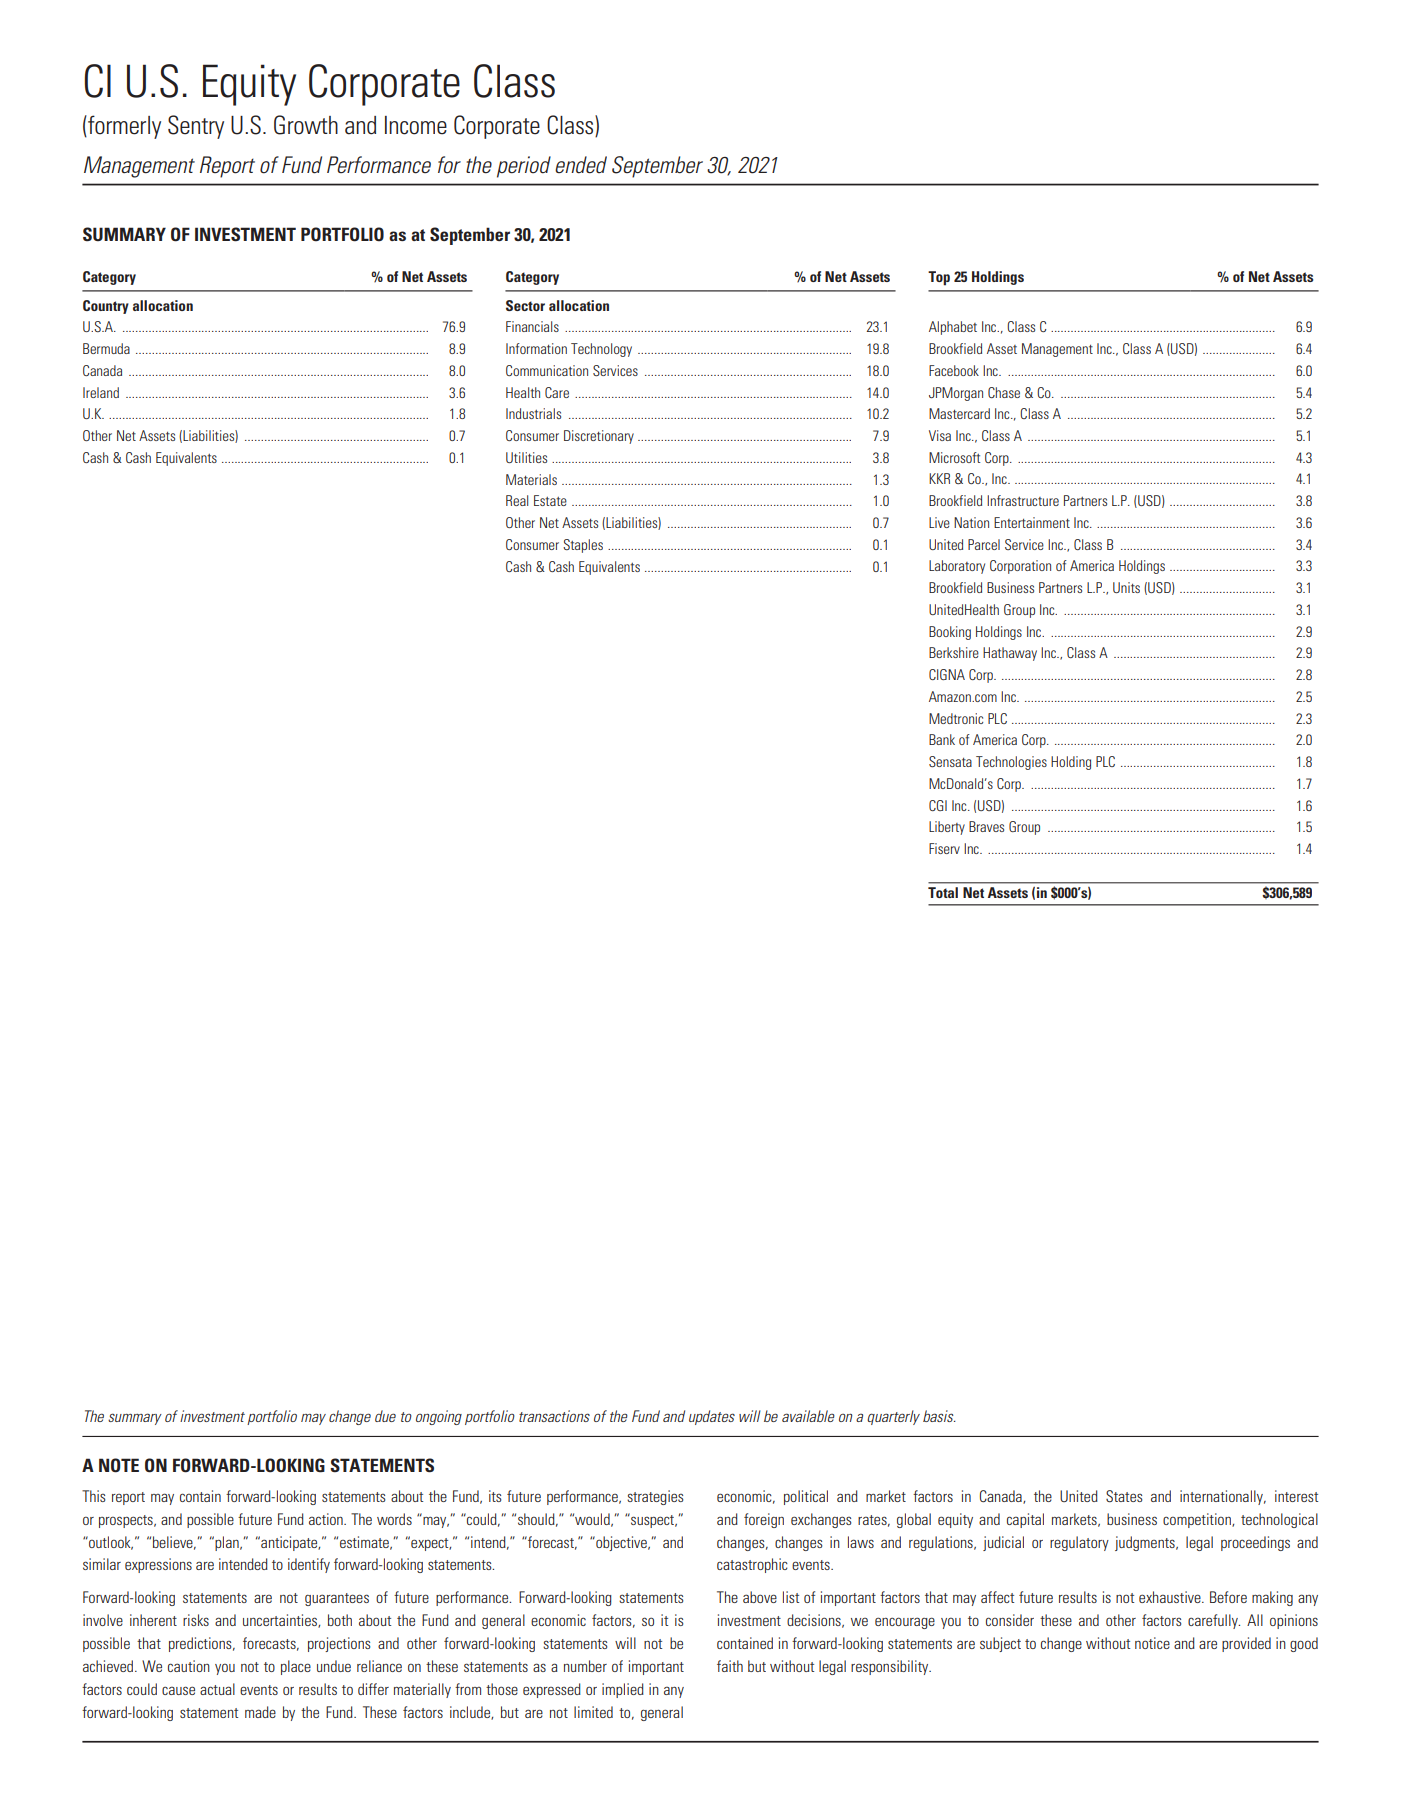 The width and height of the document is (1401, 1813). What do you see at coordinates (1126, 587) in the document?
I see `Units` at bounding box center [1126, 587].
